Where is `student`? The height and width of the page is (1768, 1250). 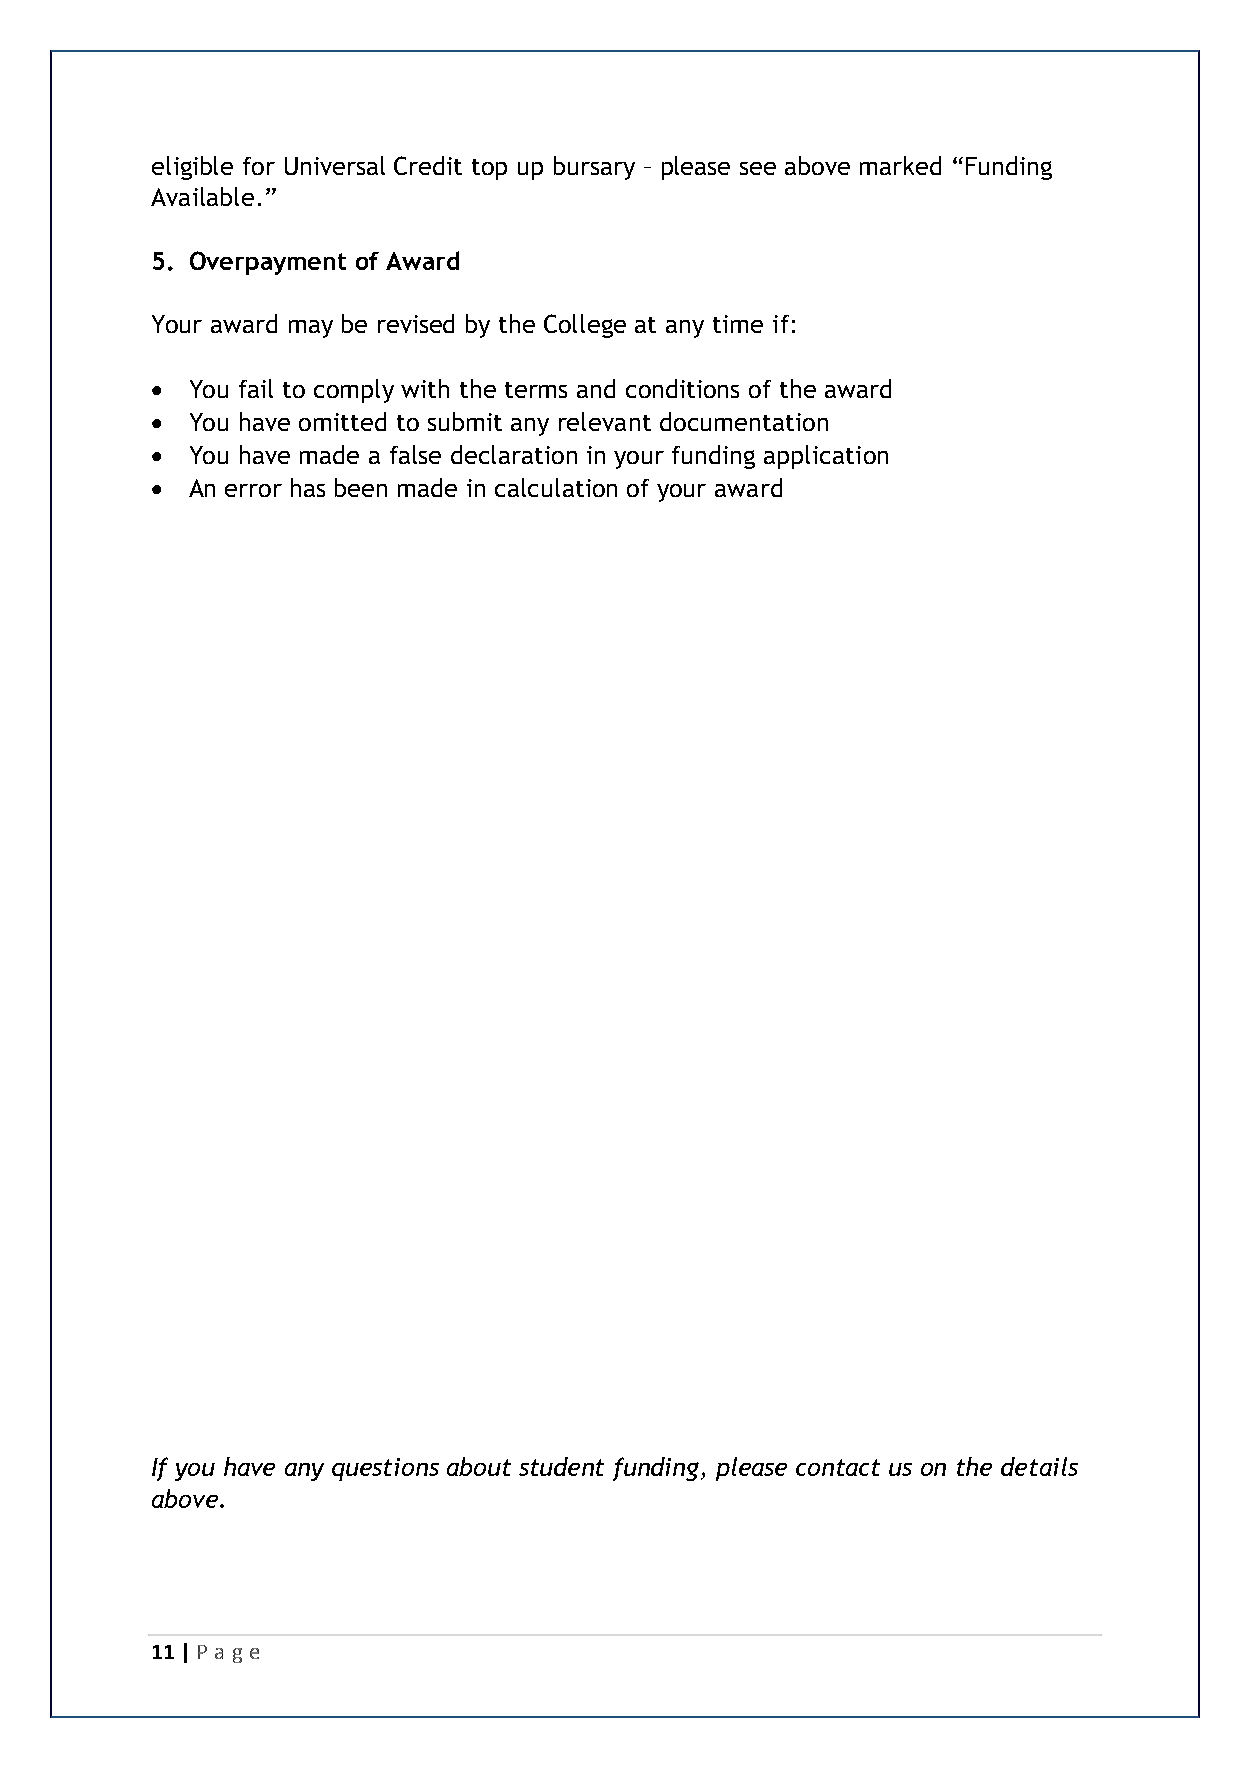
student is located at coordinates (561, 1466).
